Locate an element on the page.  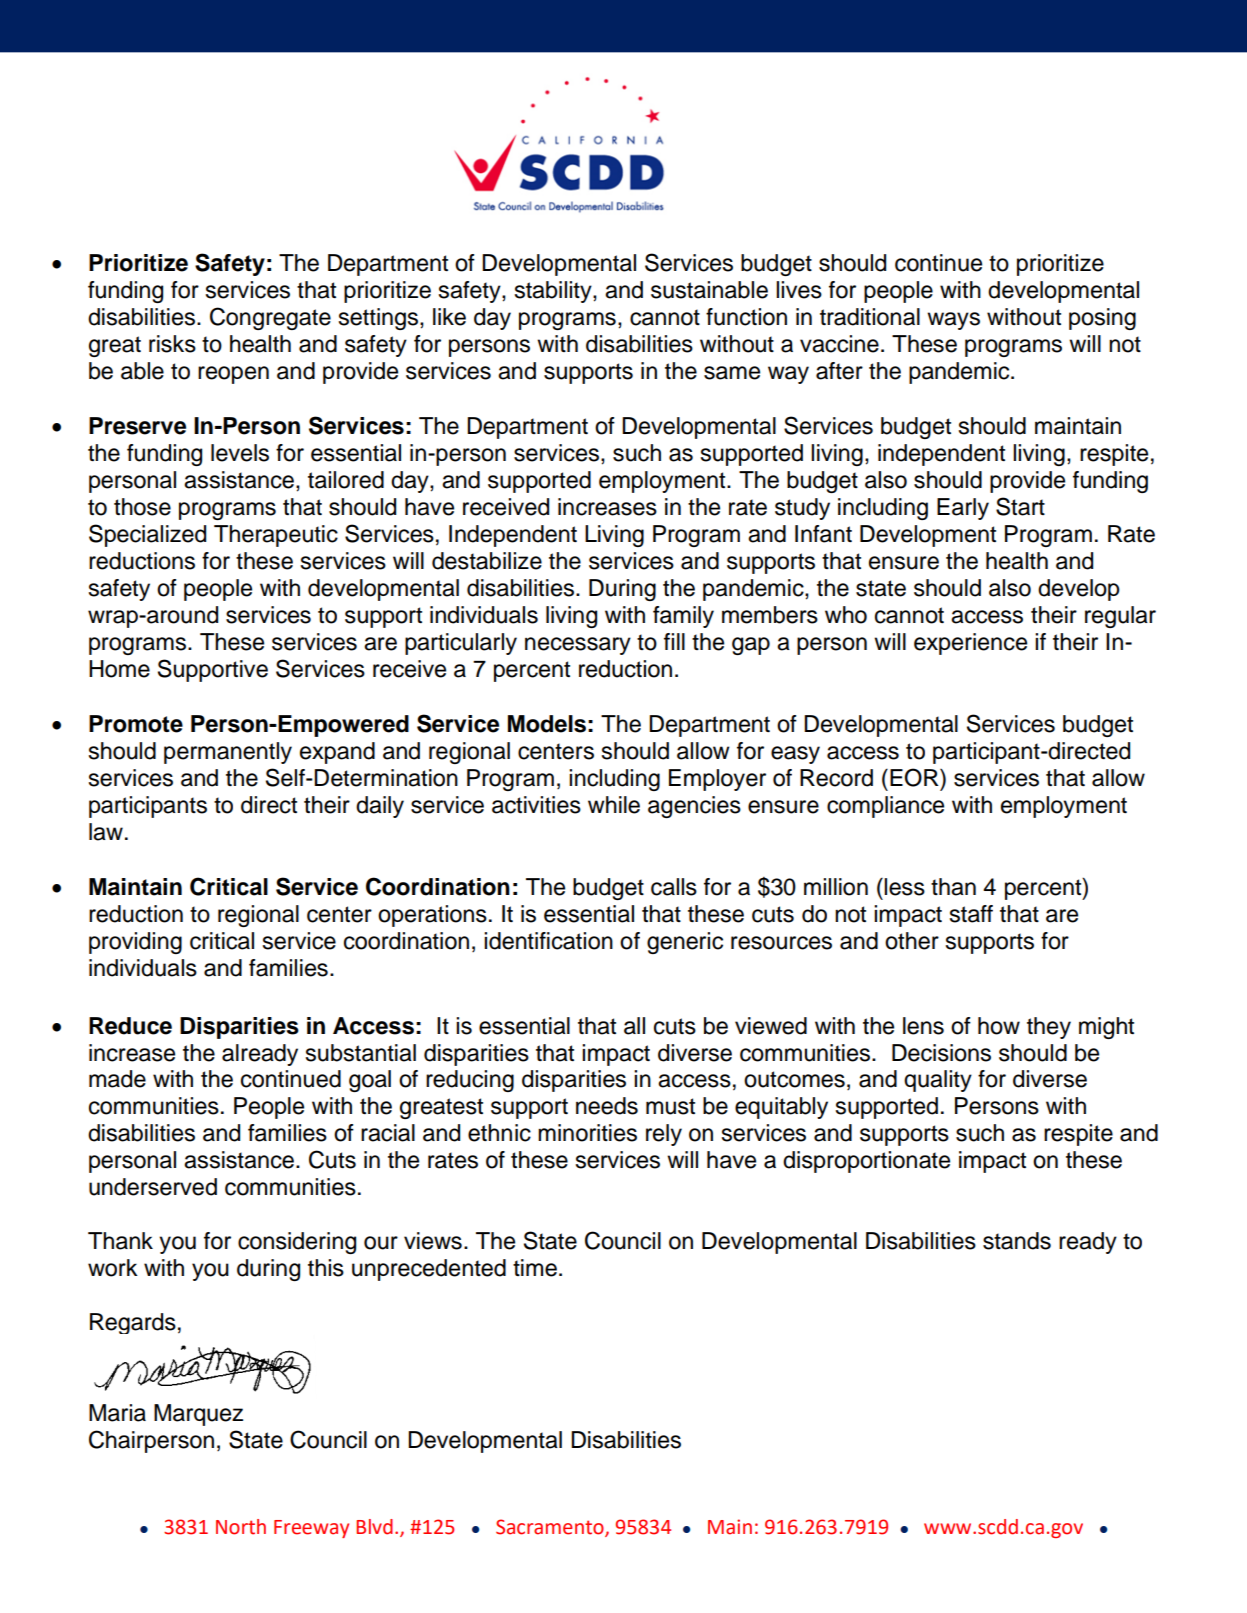
stability is located at coordinates (554, 292).
